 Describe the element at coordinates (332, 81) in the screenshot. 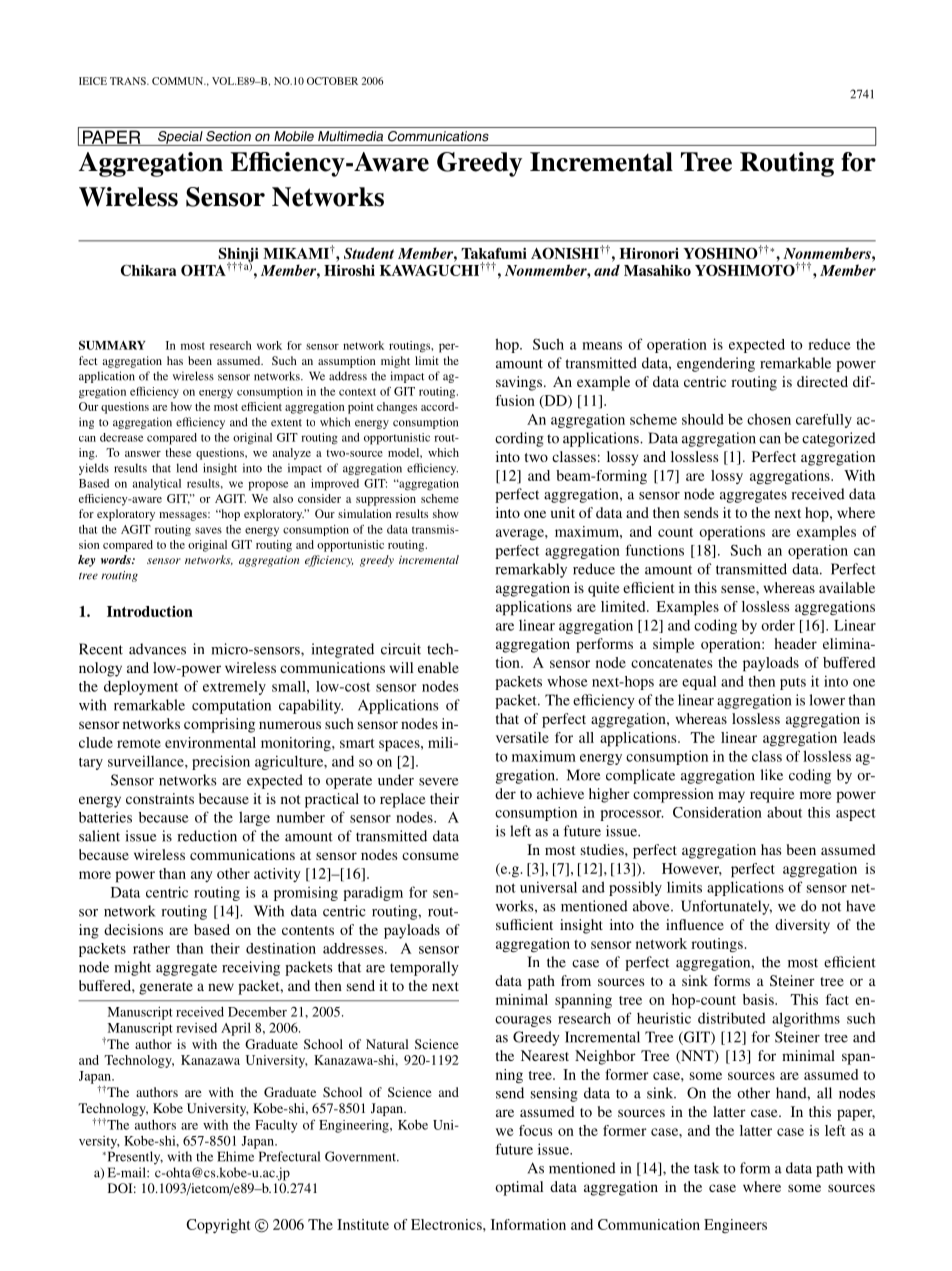

I see `OCTOBER` at that location.
